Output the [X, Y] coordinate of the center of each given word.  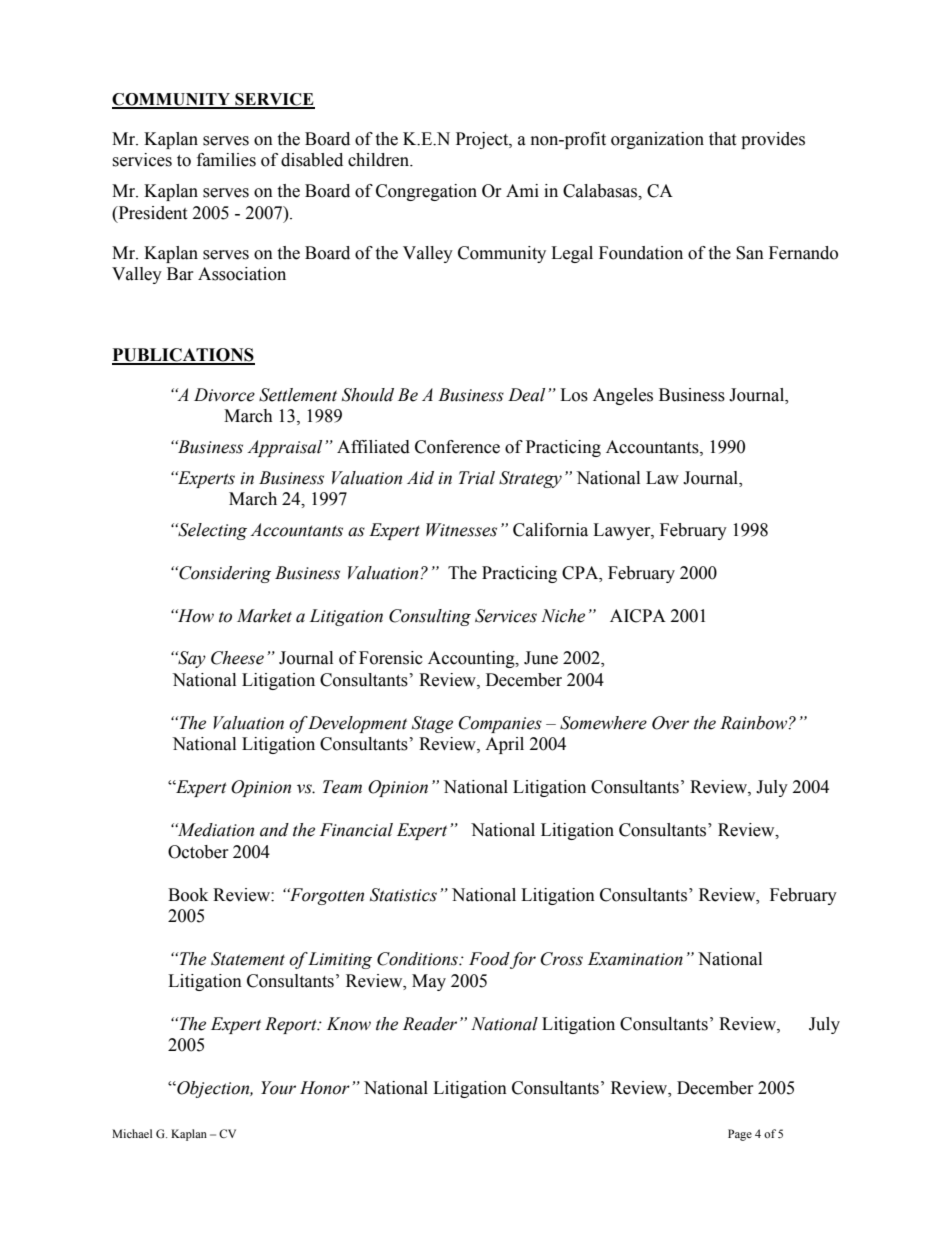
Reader [430, 1024]
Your [278, 1088]
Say [191, 659]
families [226, 160]
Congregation [426, 192]
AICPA [638, 616]
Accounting [472, 659]
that [722, 139]
